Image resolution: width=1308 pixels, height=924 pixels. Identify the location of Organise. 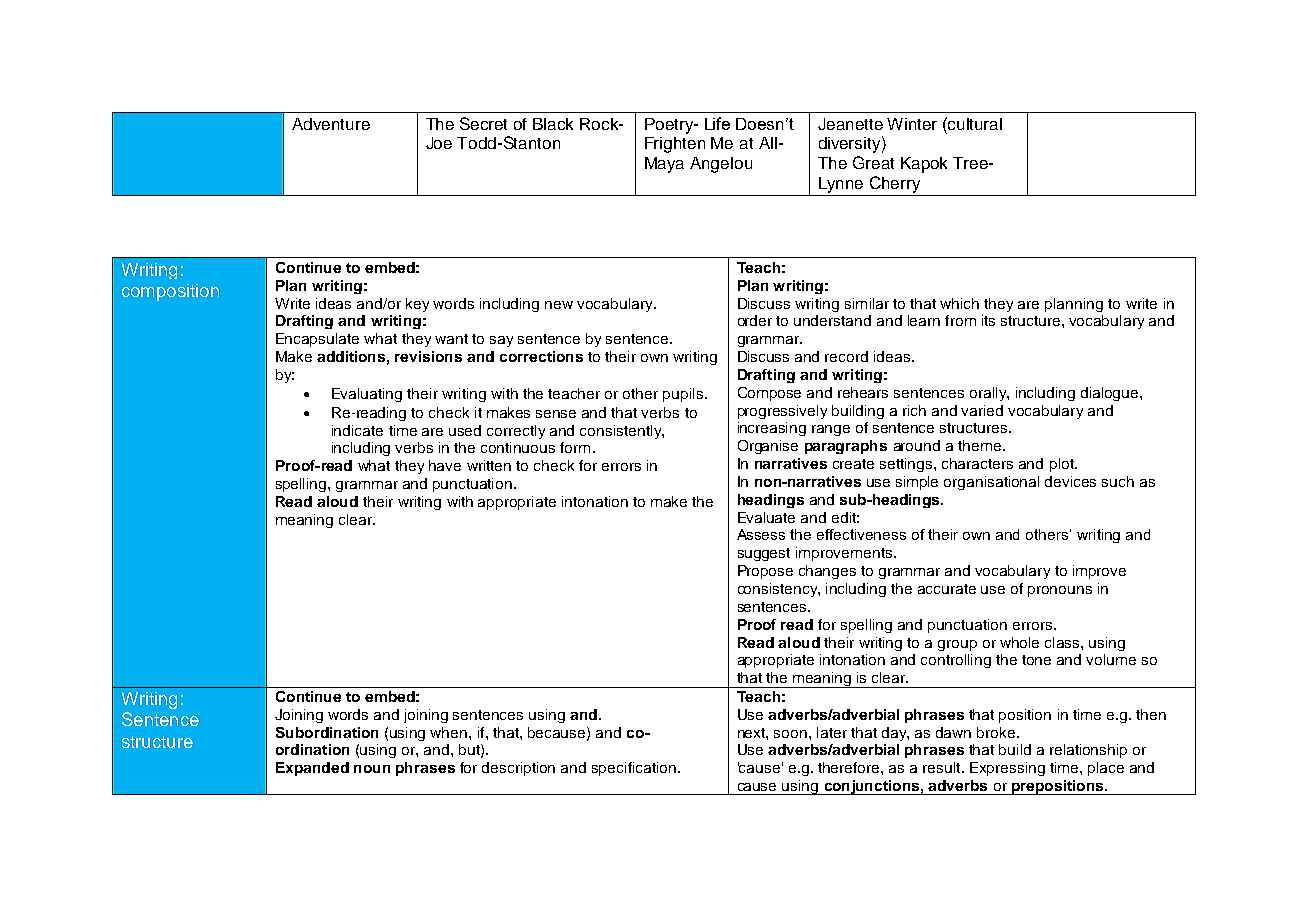
(768, 447).
